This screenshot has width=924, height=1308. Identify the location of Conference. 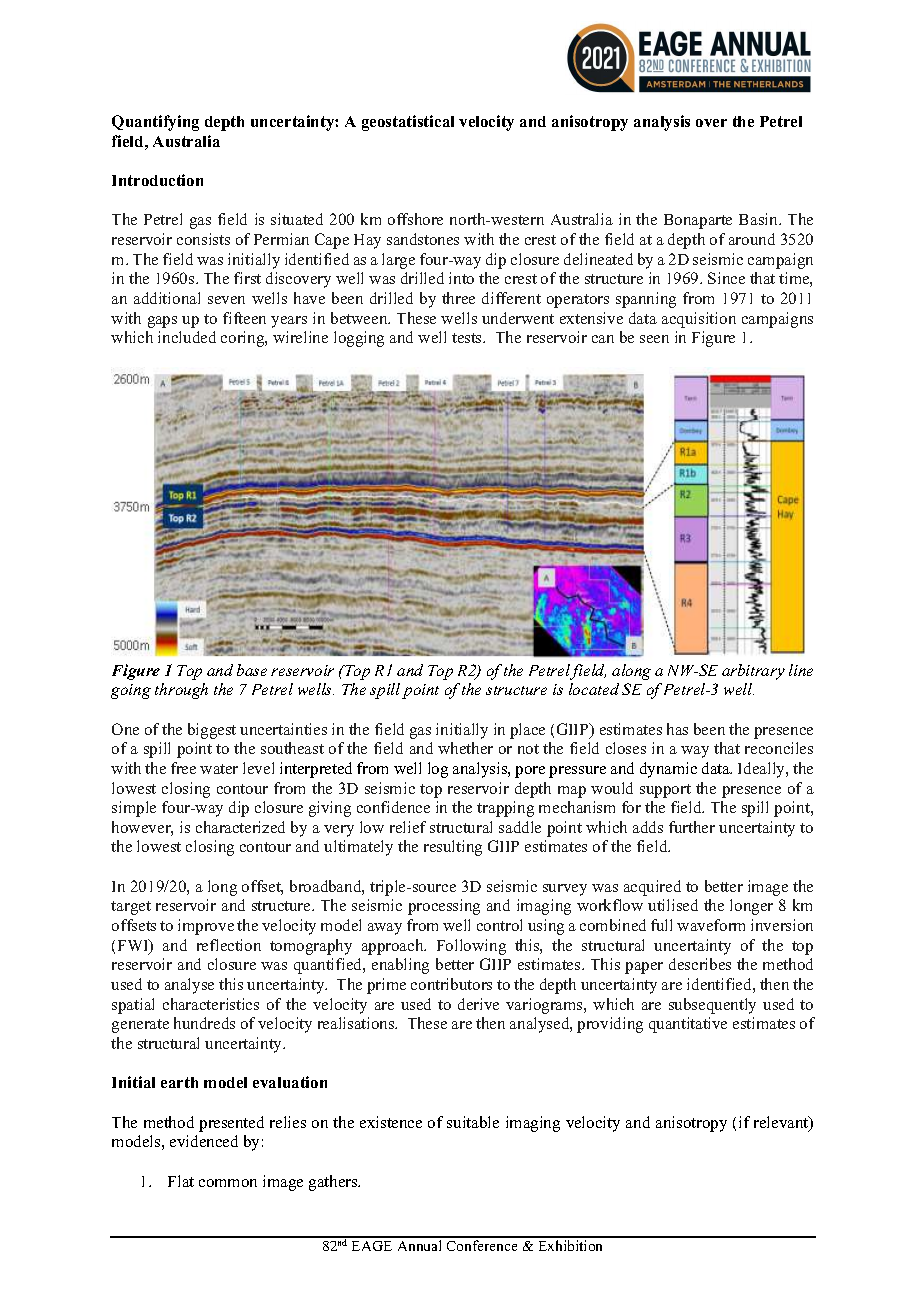
(482, 1245).
